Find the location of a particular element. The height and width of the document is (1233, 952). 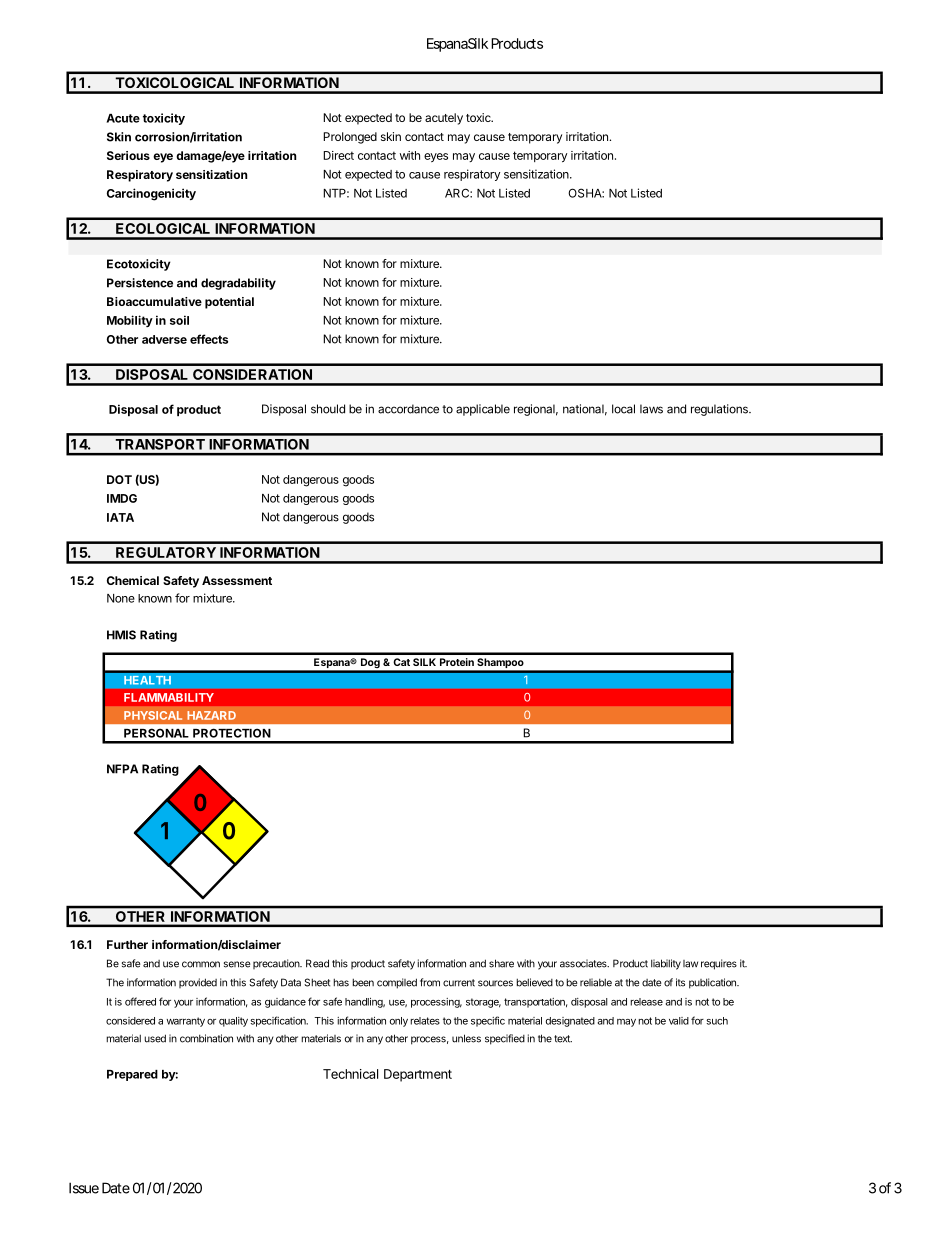

PROTECTION is located at coordinates (232, 733).
